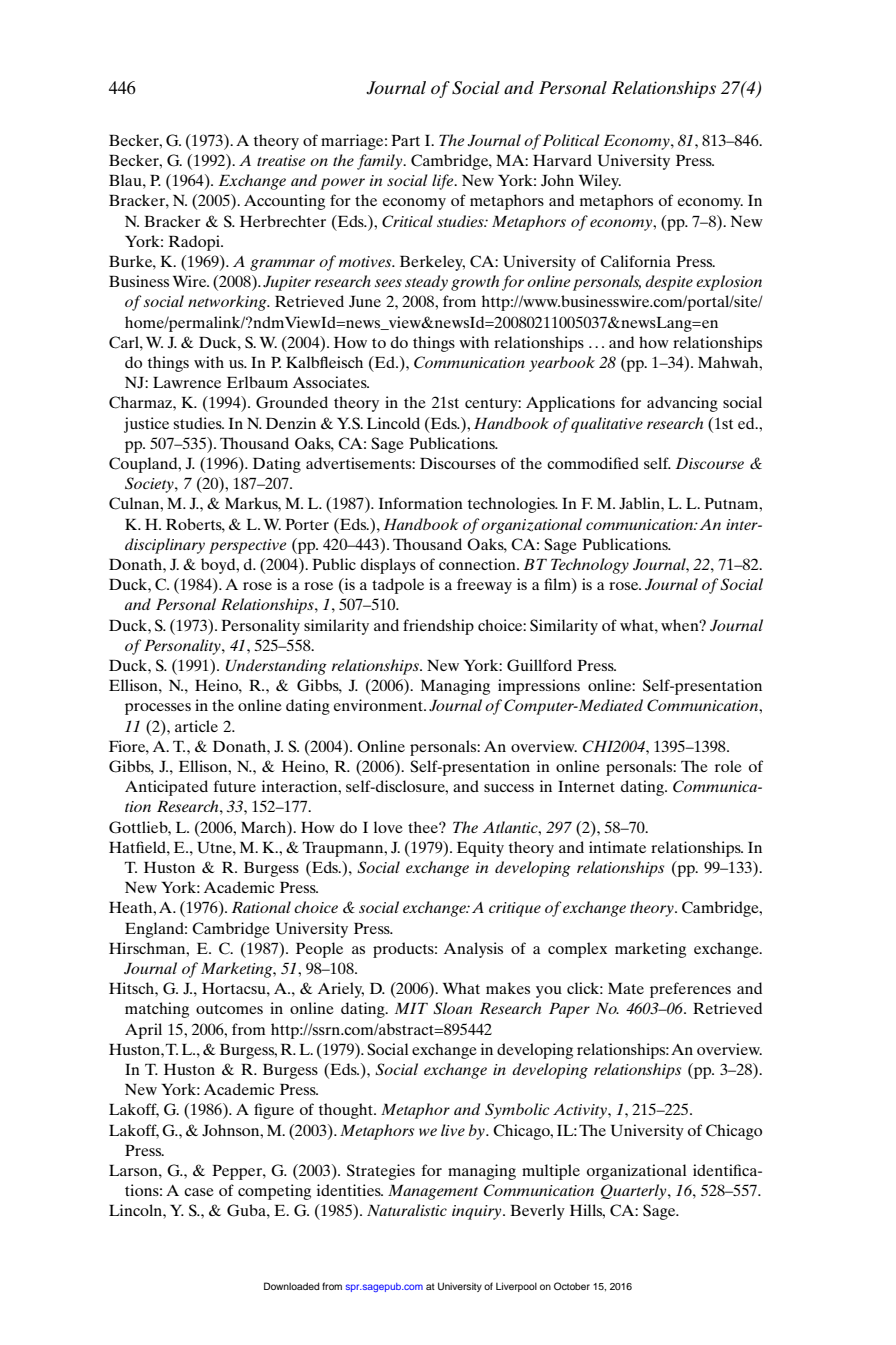 Image resolution: width=896 pixels, height=1345 pixels. I want to click on justice, so click(146, 425).
